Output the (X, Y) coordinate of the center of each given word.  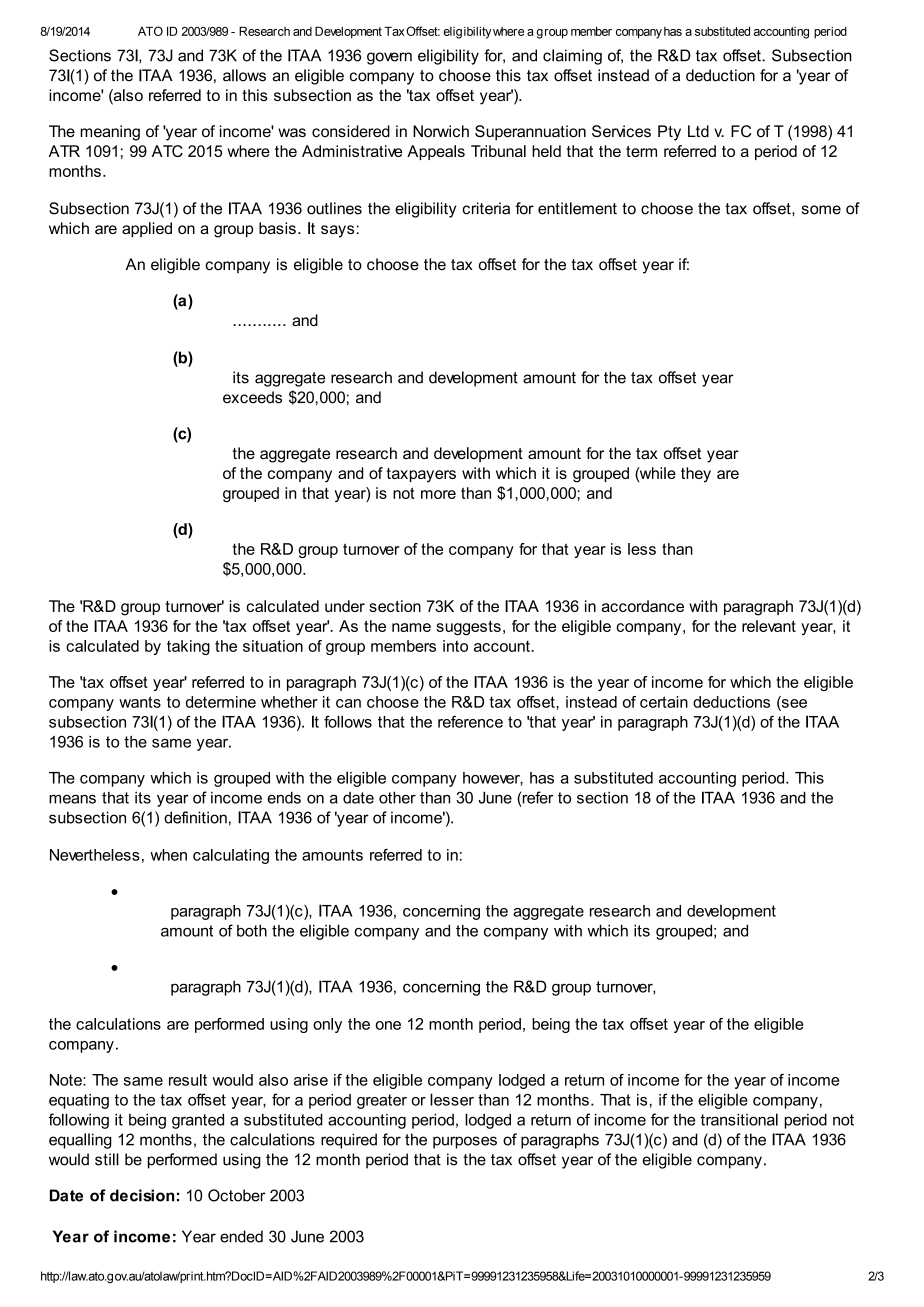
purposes (465, 1142)
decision (142, 1195)
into (455, 646)
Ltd (698, 131)
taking (188, 647)
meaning (110, 133)
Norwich (441, 131)
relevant (769, 626)
